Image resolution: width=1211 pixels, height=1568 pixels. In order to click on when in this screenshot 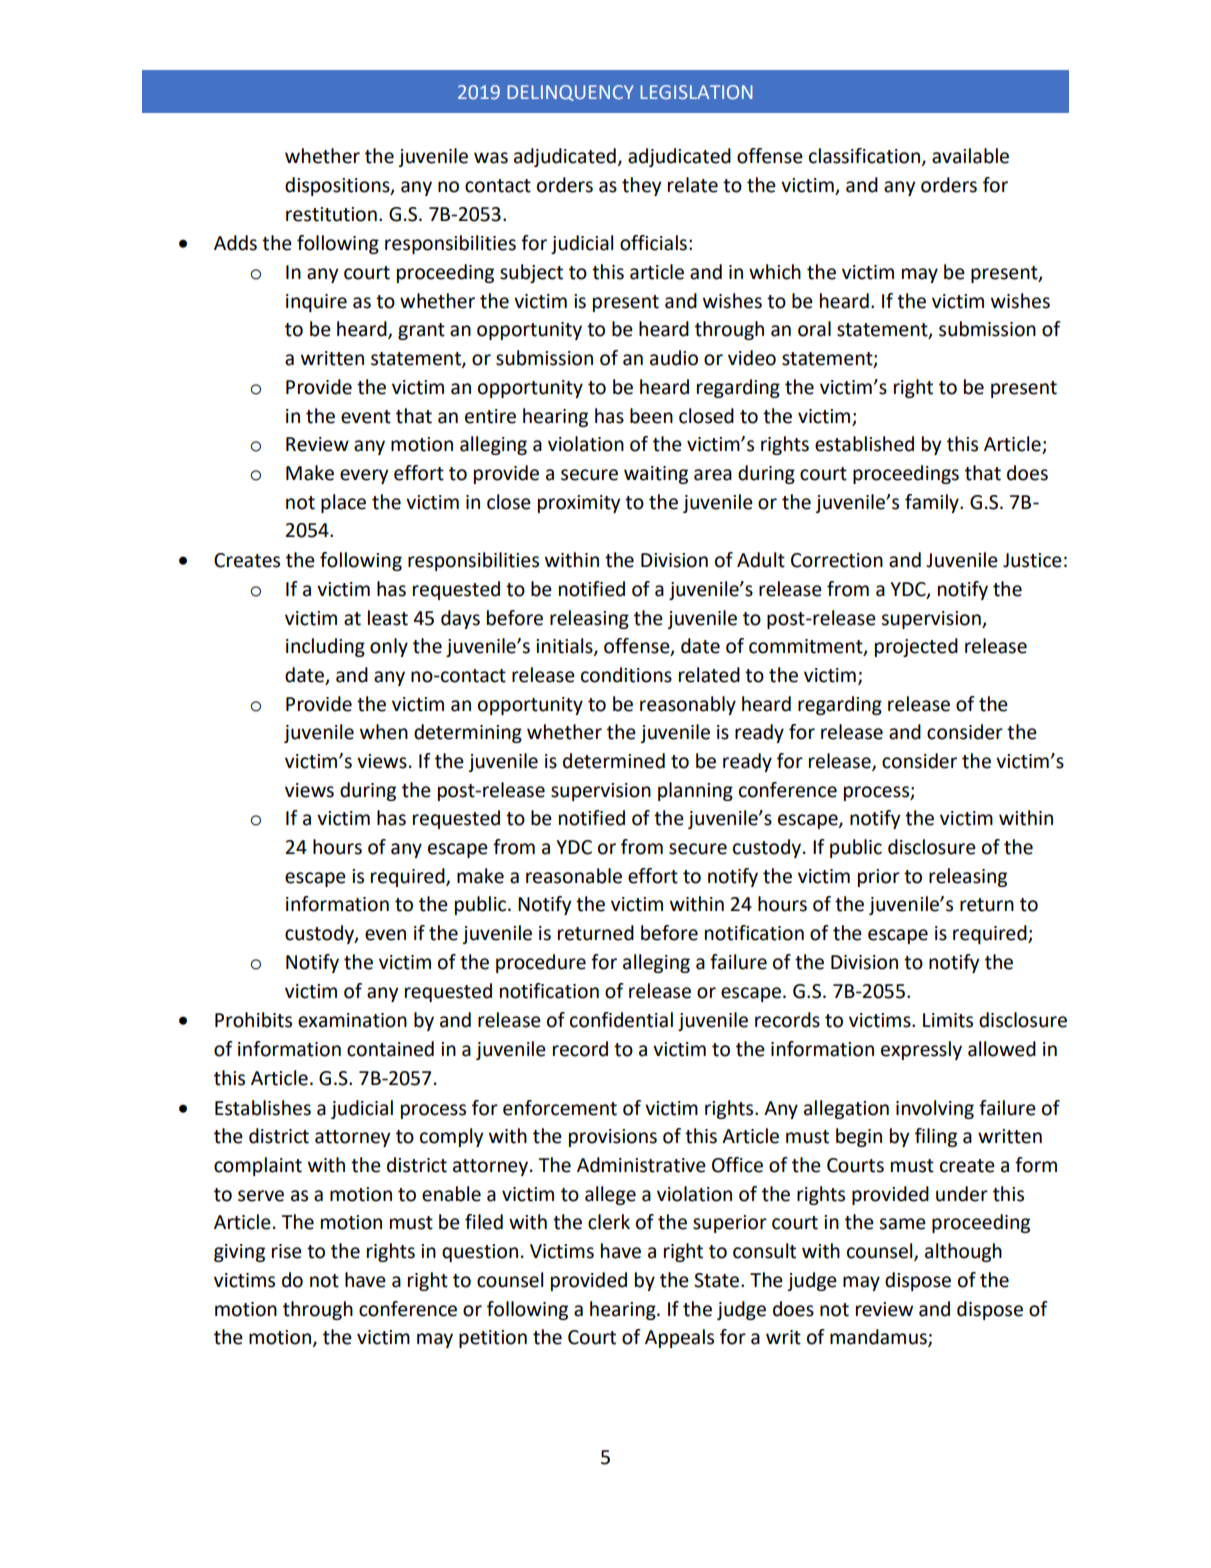, I will do `click(384, 732)`.
